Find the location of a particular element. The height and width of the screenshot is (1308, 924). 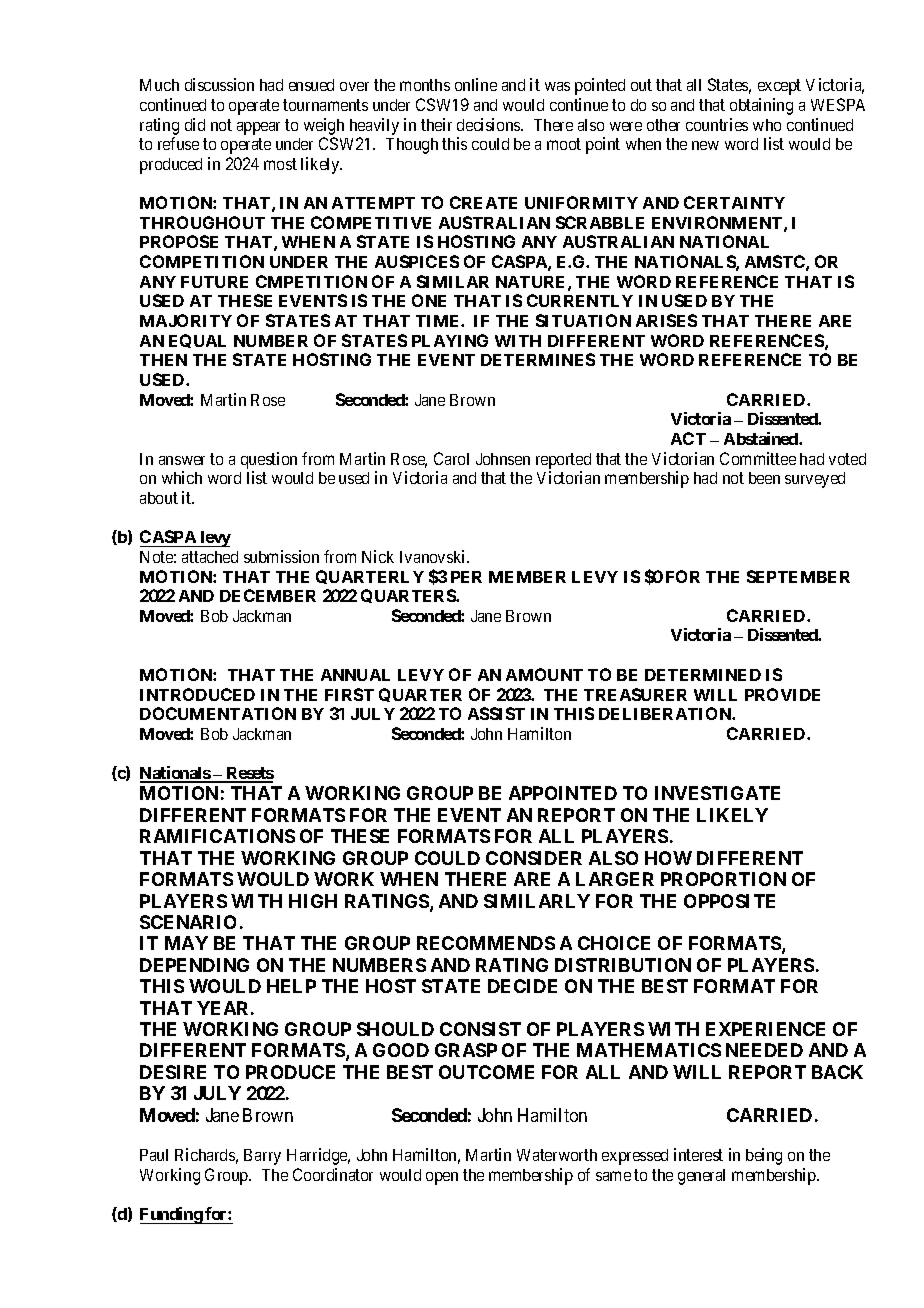

appear is located at coordinates (258, 128).
